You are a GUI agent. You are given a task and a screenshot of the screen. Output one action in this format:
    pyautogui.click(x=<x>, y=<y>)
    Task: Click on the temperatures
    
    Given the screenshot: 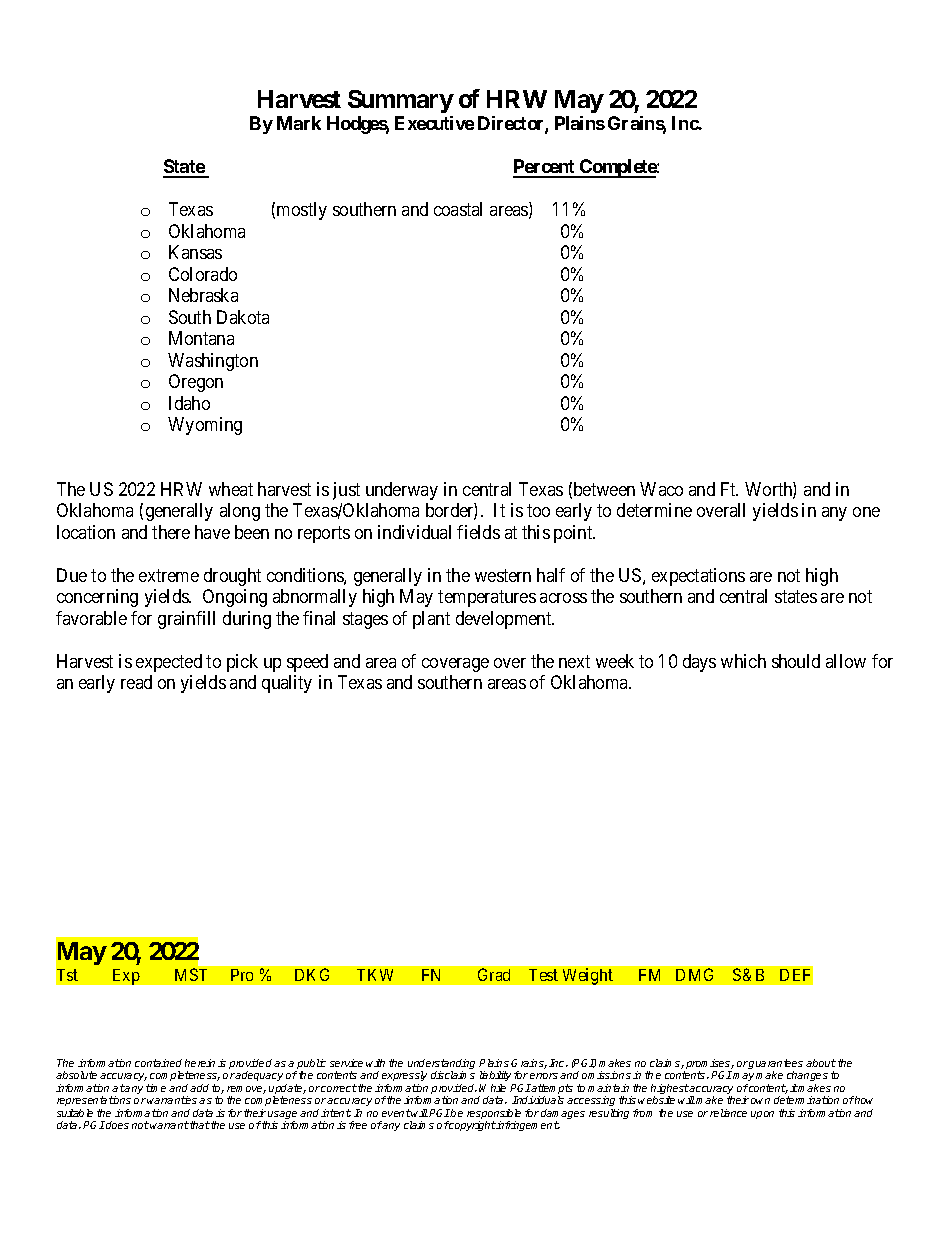 What is the action you would take?
    pyautogui.click(x=487, y=598)
